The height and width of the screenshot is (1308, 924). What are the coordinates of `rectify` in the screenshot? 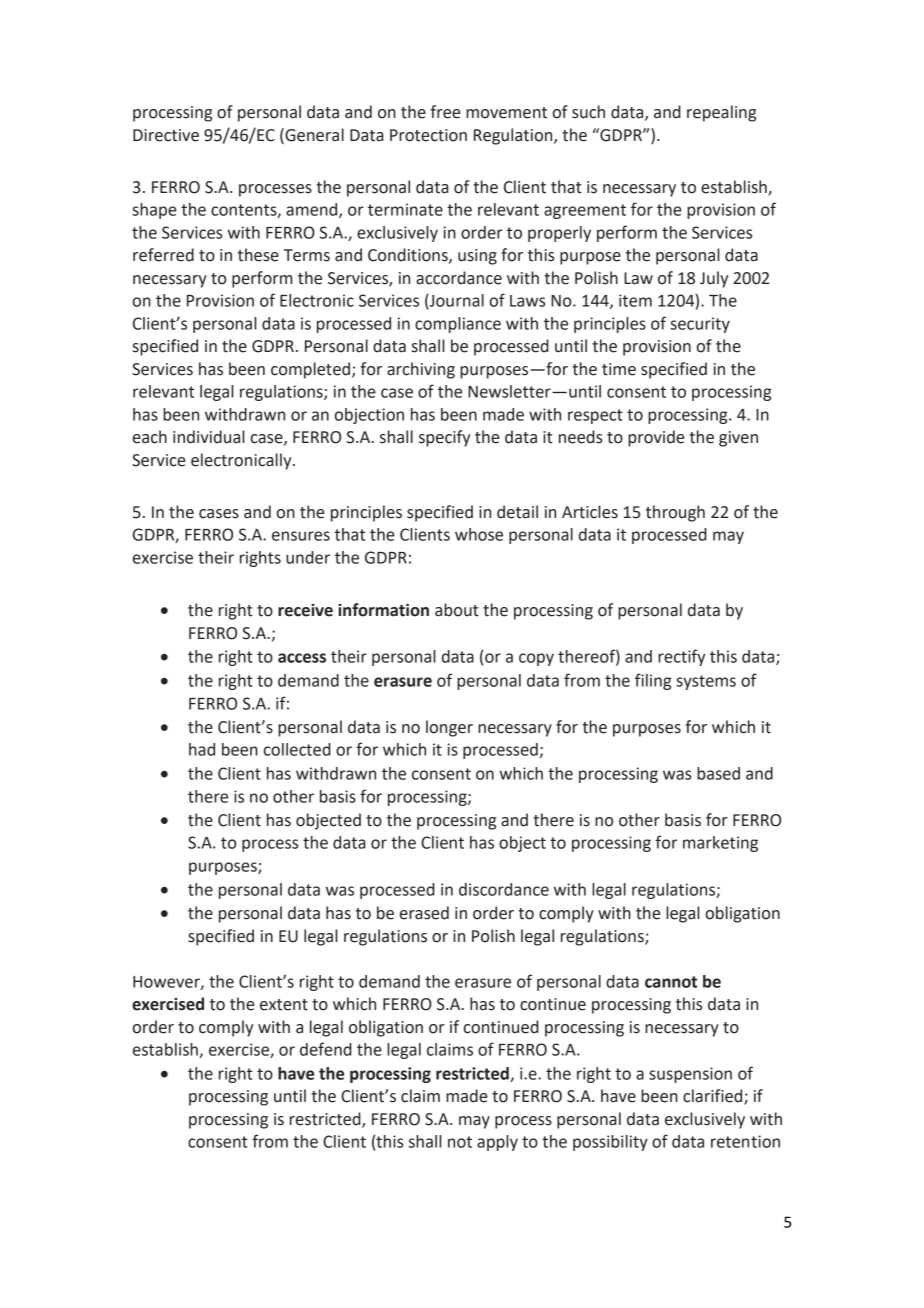 It's located at (681, 657).
